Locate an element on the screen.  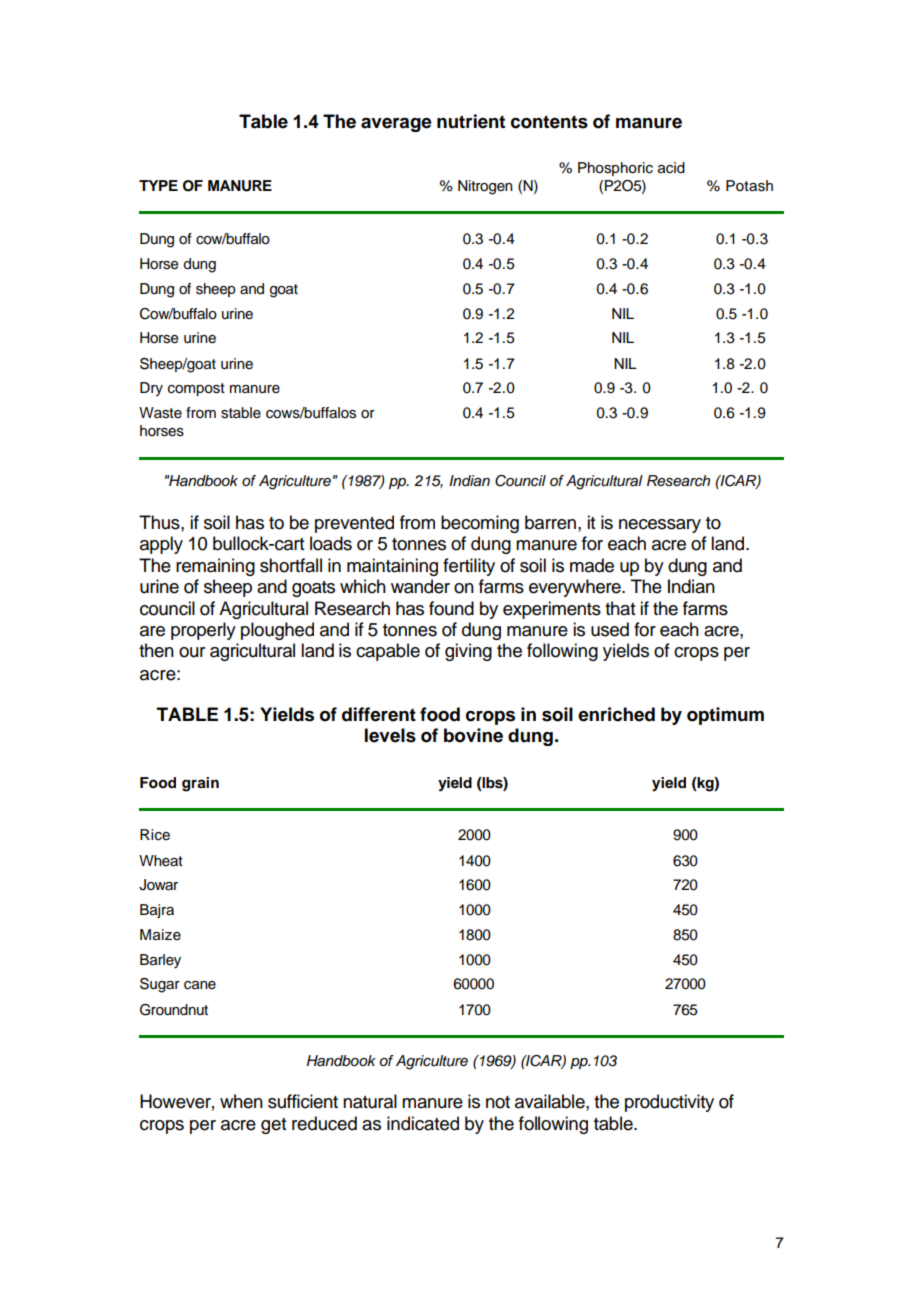
nutrient is located at coordinates (471, 121).
